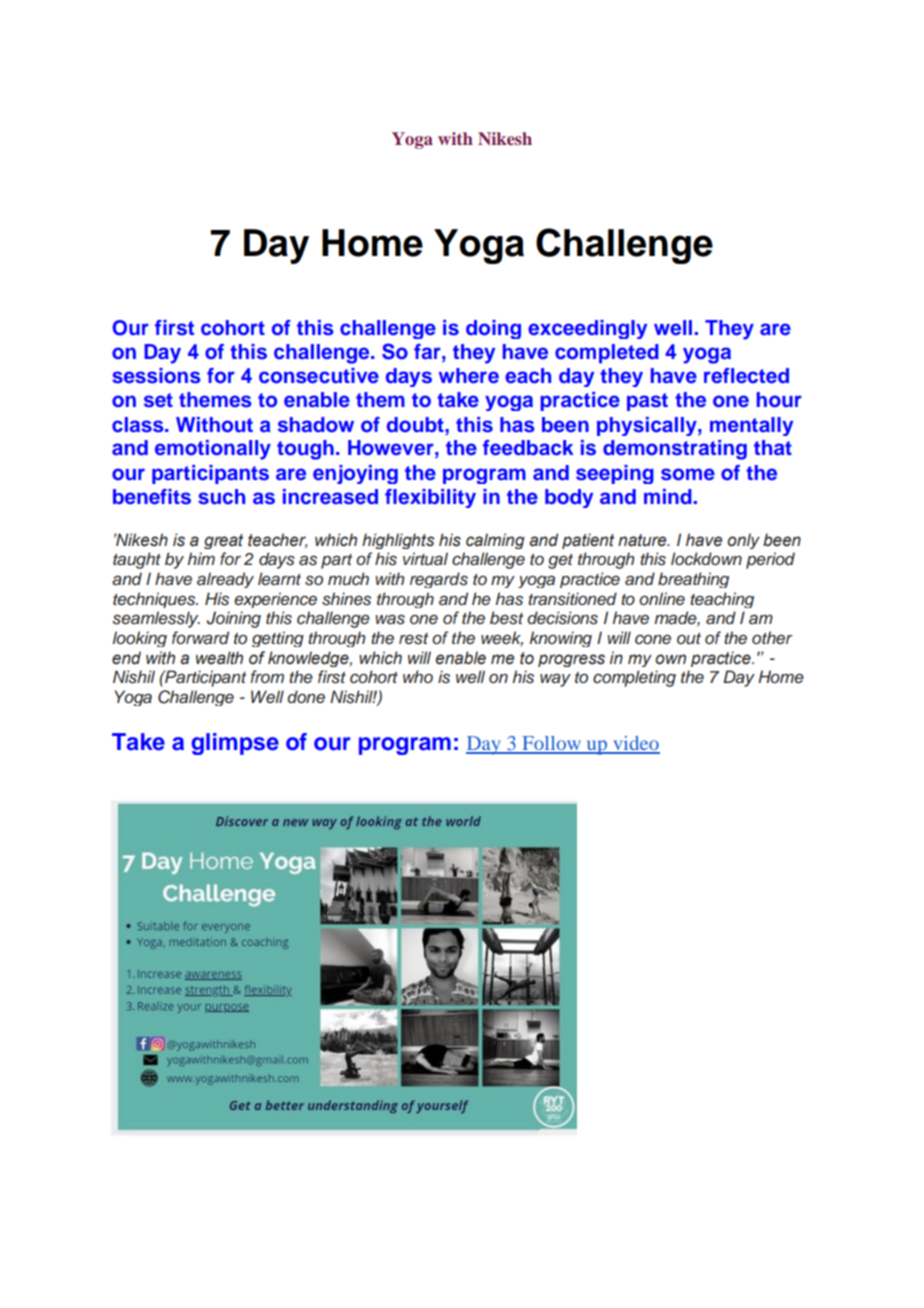 Image resolution: width=924 pixels, height=1308 pixels. Describe the element at coordinates (156, 376) in the document. I see `sessions` at that location.
